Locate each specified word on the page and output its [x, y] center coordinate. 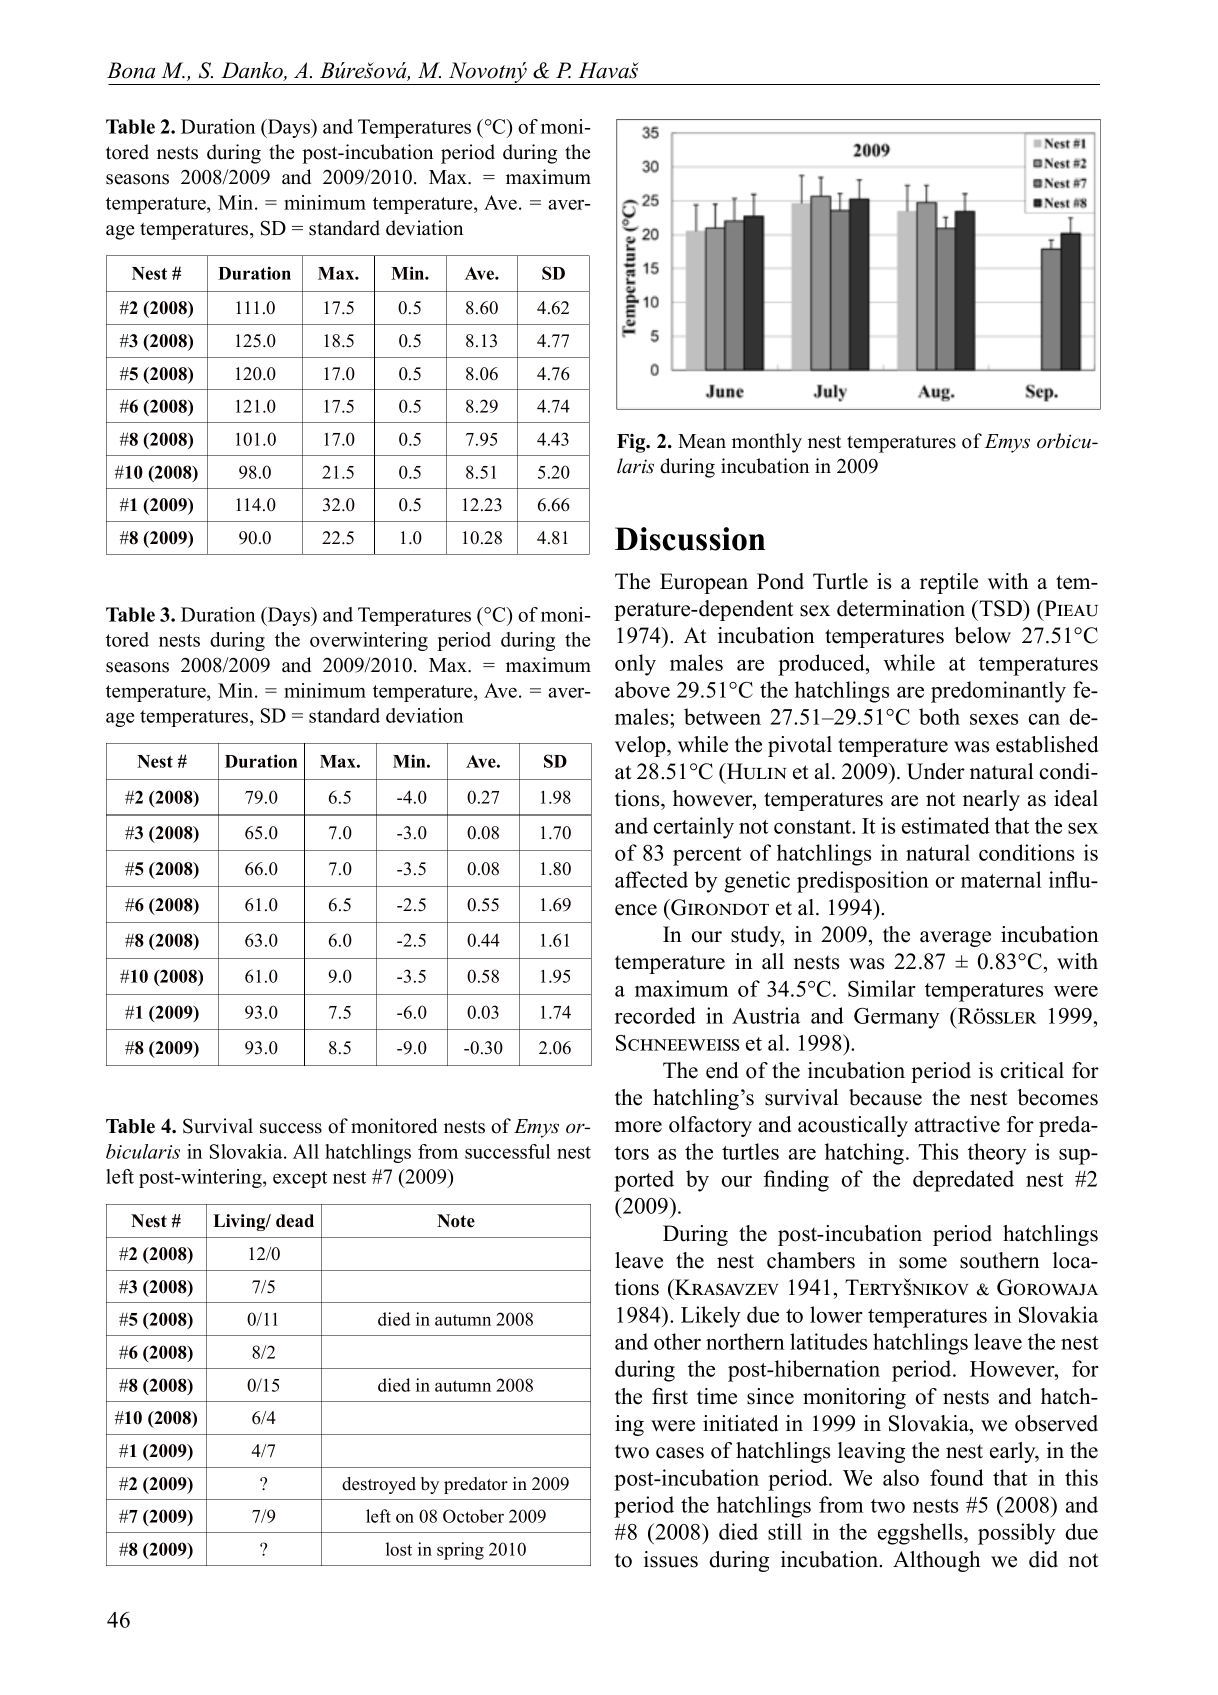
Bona [131, 70]
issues [671, 1559]
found [957, 1477]
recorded [655, 1015]
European [704, 583]
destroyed [379, 1485]
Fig [632, 443]
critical [1032, 1070]
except [300, 1179]
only [635, 665]
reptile [949, 583]
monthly [767, 443]
